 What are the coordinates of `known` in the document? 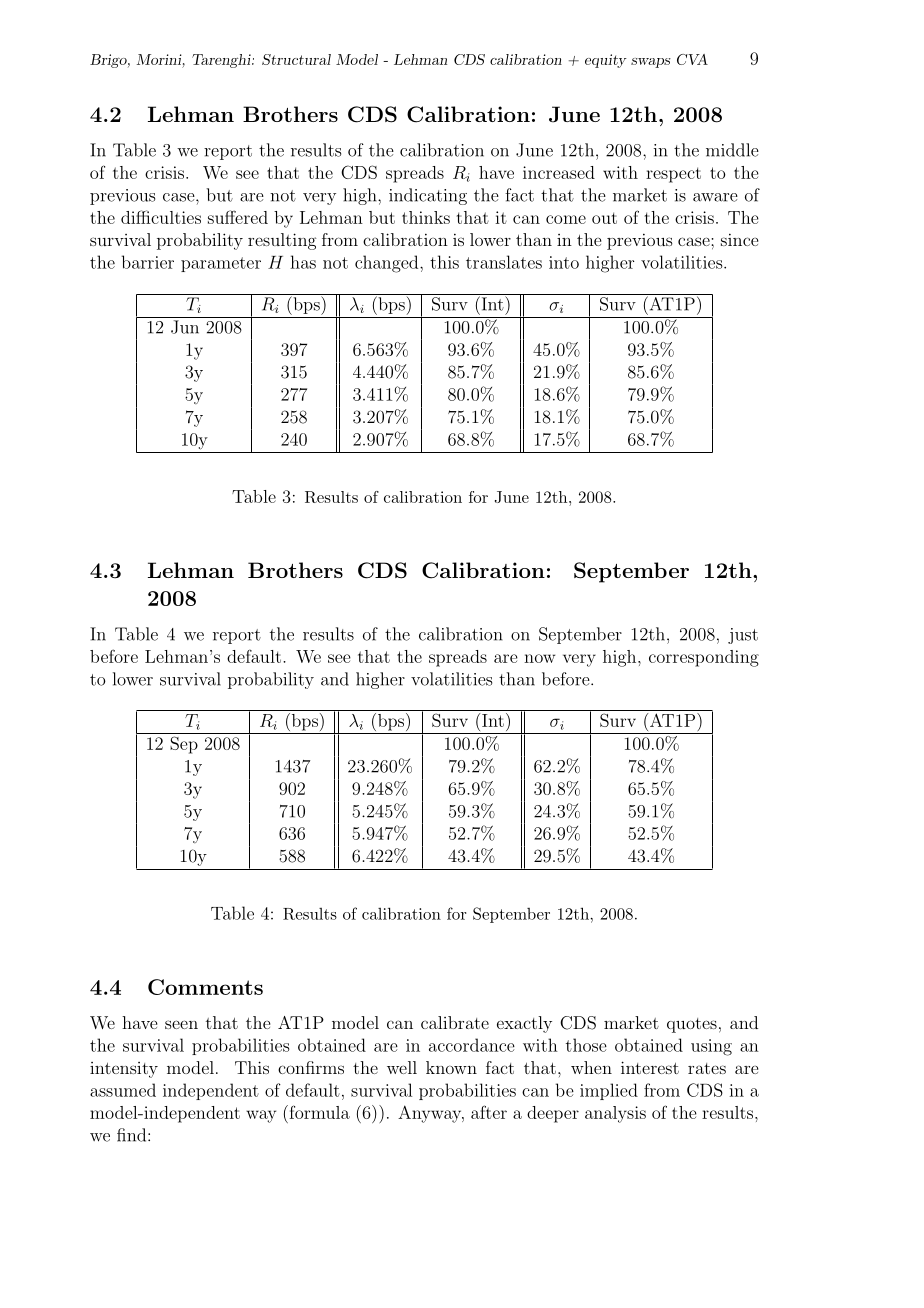 It's located at (451, 1067).
